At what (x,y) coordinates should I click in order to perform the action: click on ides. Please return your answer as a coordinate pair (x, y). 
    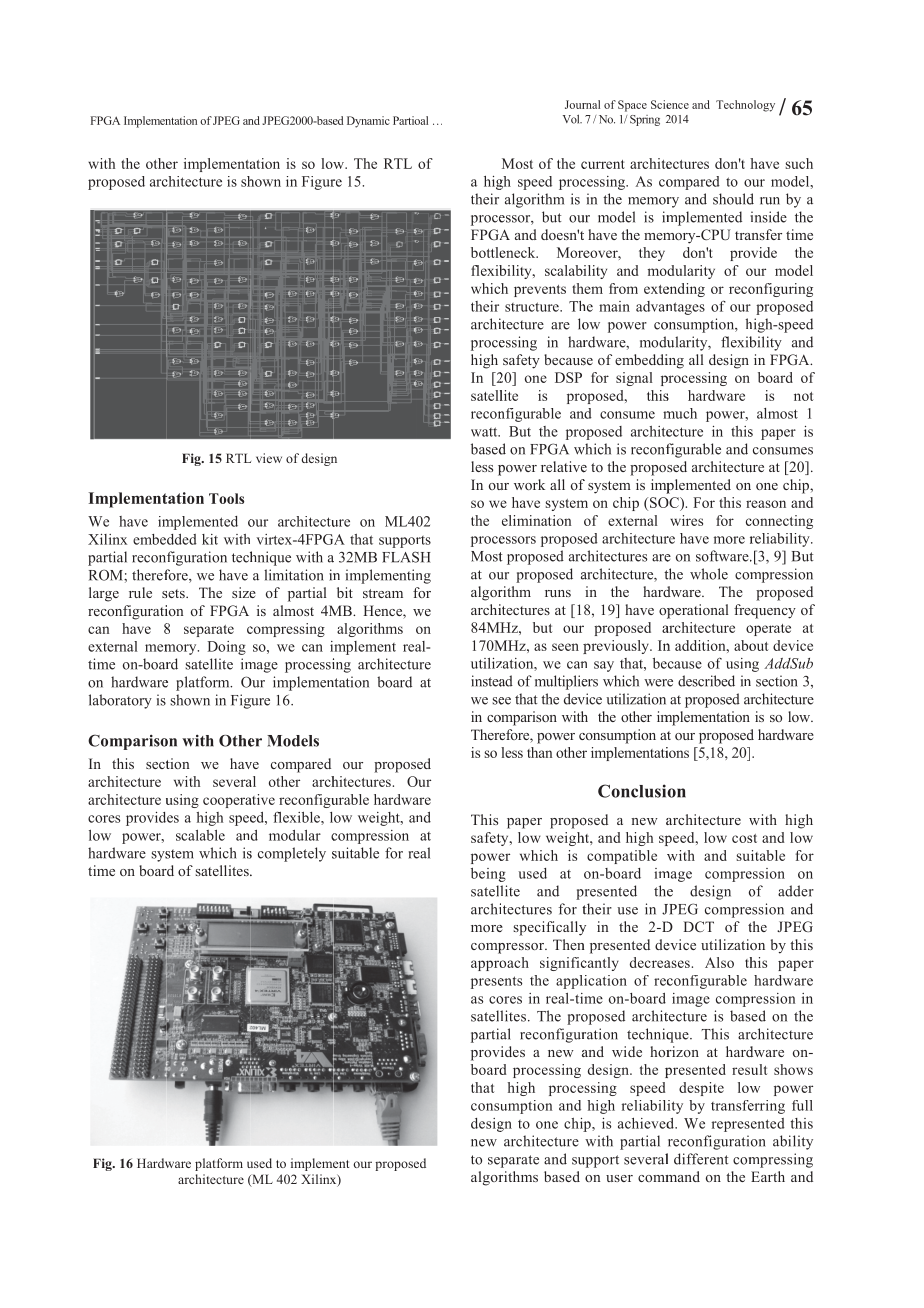
    Looking at the image, I should click on (513, 1051).
